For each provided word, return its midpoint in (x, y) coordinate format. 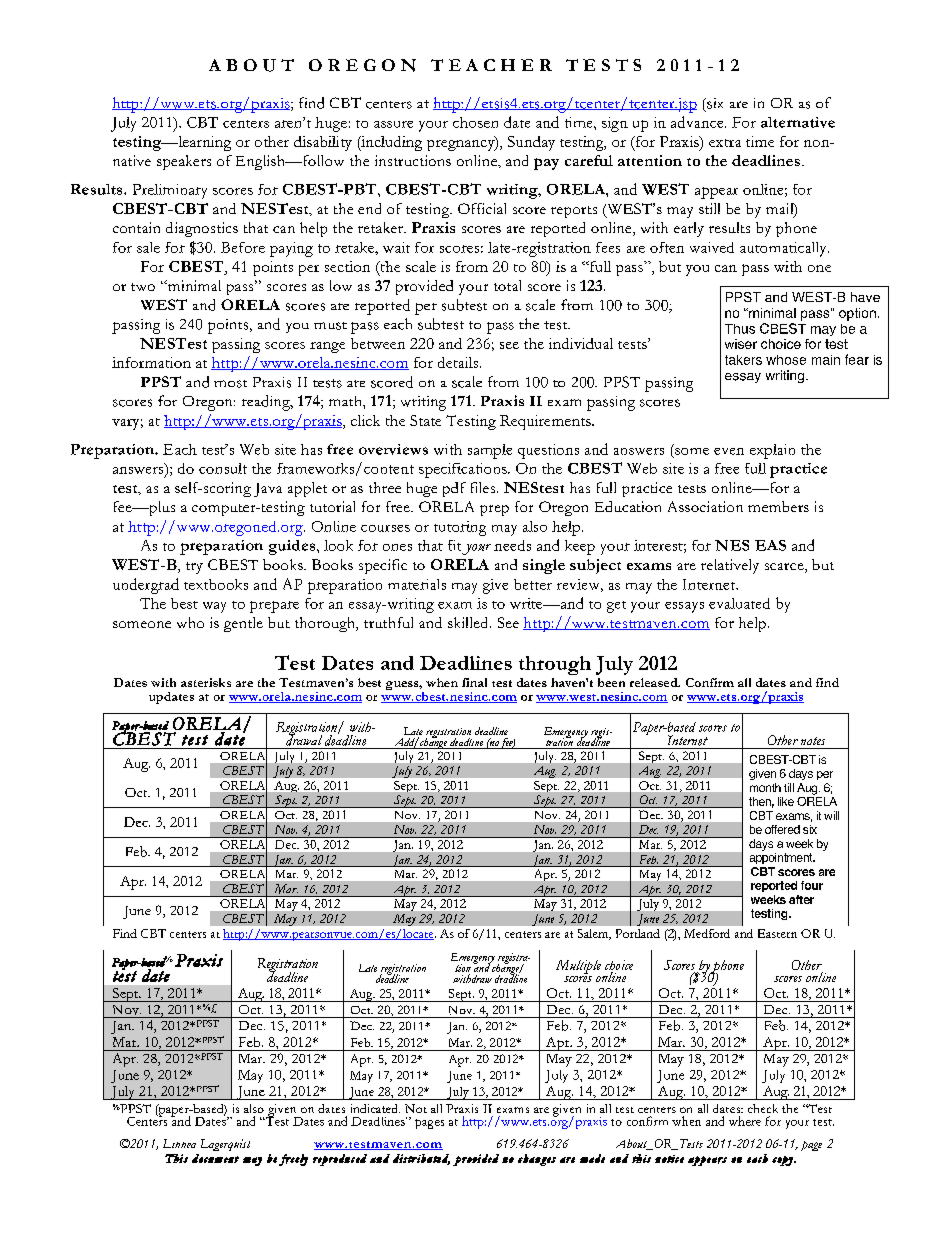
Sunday (531, 143)
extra (725, 143)
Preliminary (170, 191)
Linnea (179, 1143)
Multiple (578, 967)
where (745, 1121)
